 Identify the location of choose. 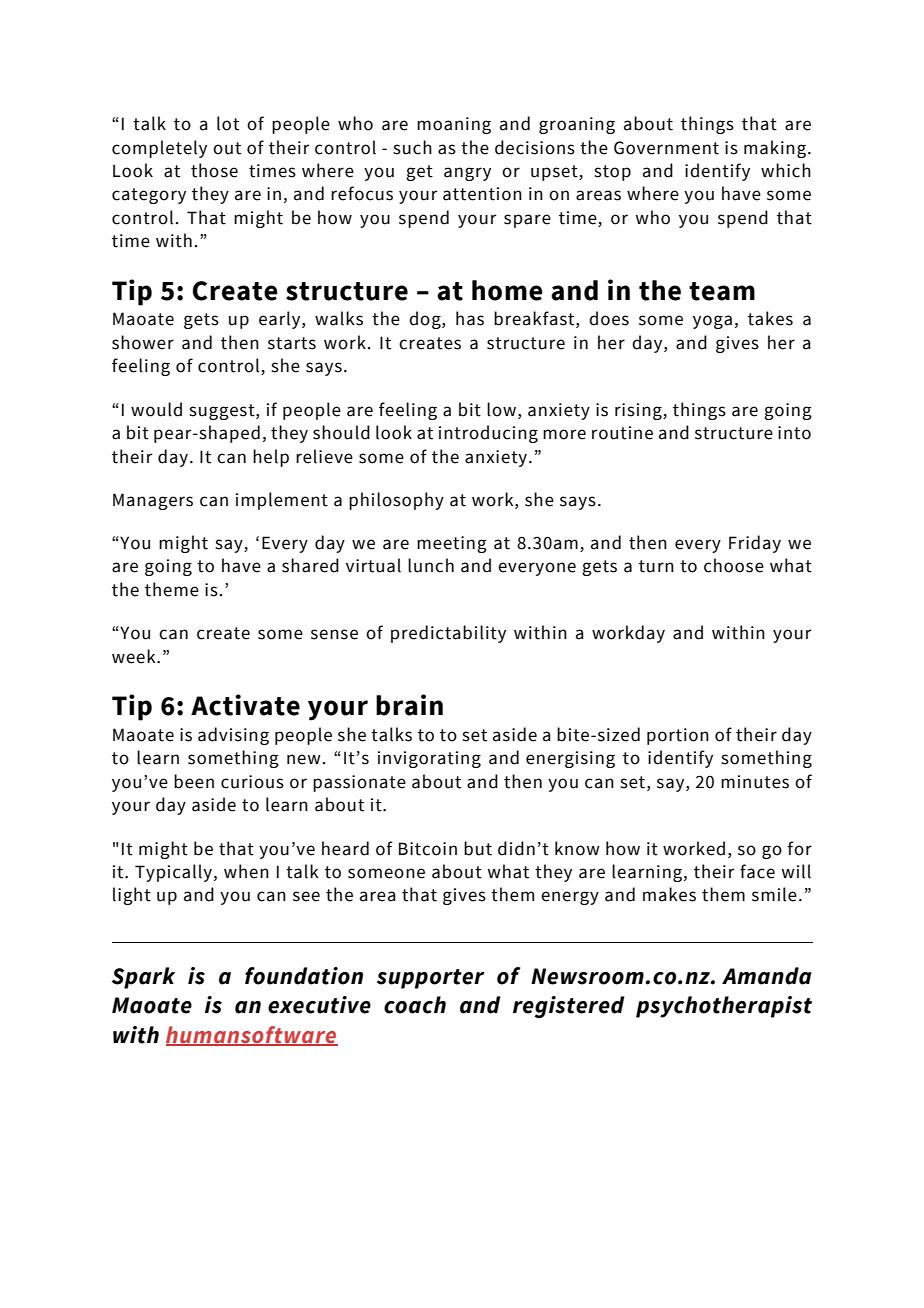
(734, 565).
